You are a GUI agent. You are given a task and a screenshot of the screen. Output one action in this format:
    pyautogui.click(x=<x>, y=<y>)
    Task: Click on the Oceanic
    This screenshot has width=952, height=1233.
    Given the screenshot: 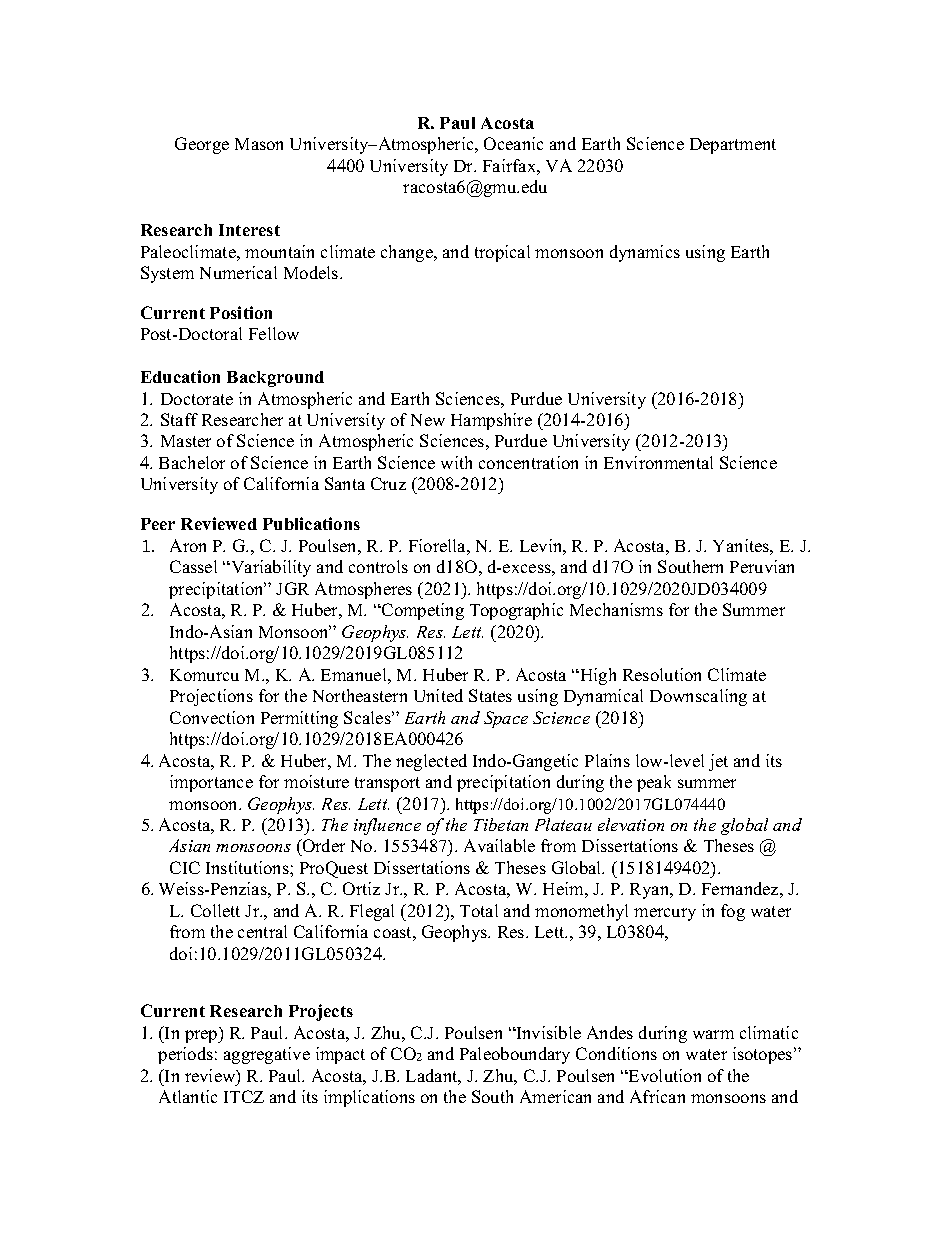 What is the action you would take?
    pyautogui.click(x=513, y=143)
